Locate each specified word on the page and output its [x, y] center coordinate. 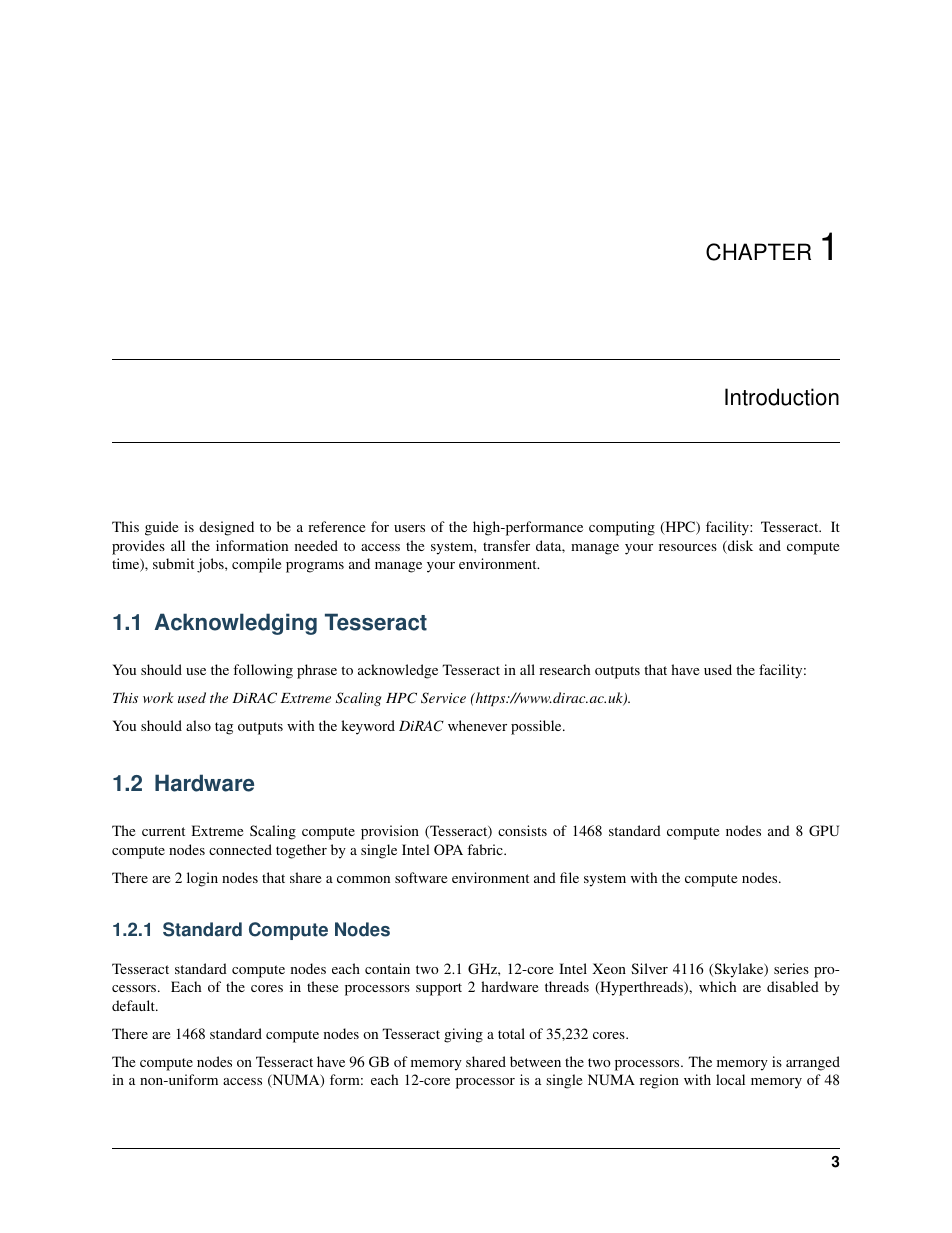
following [263, 671]
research [564, 669]
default [134, 1005]
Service [443, 698]
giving [463, 1035]
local [730, 1079]
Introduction [782, 397]
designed [226, 528]
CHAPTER [758, 252]
